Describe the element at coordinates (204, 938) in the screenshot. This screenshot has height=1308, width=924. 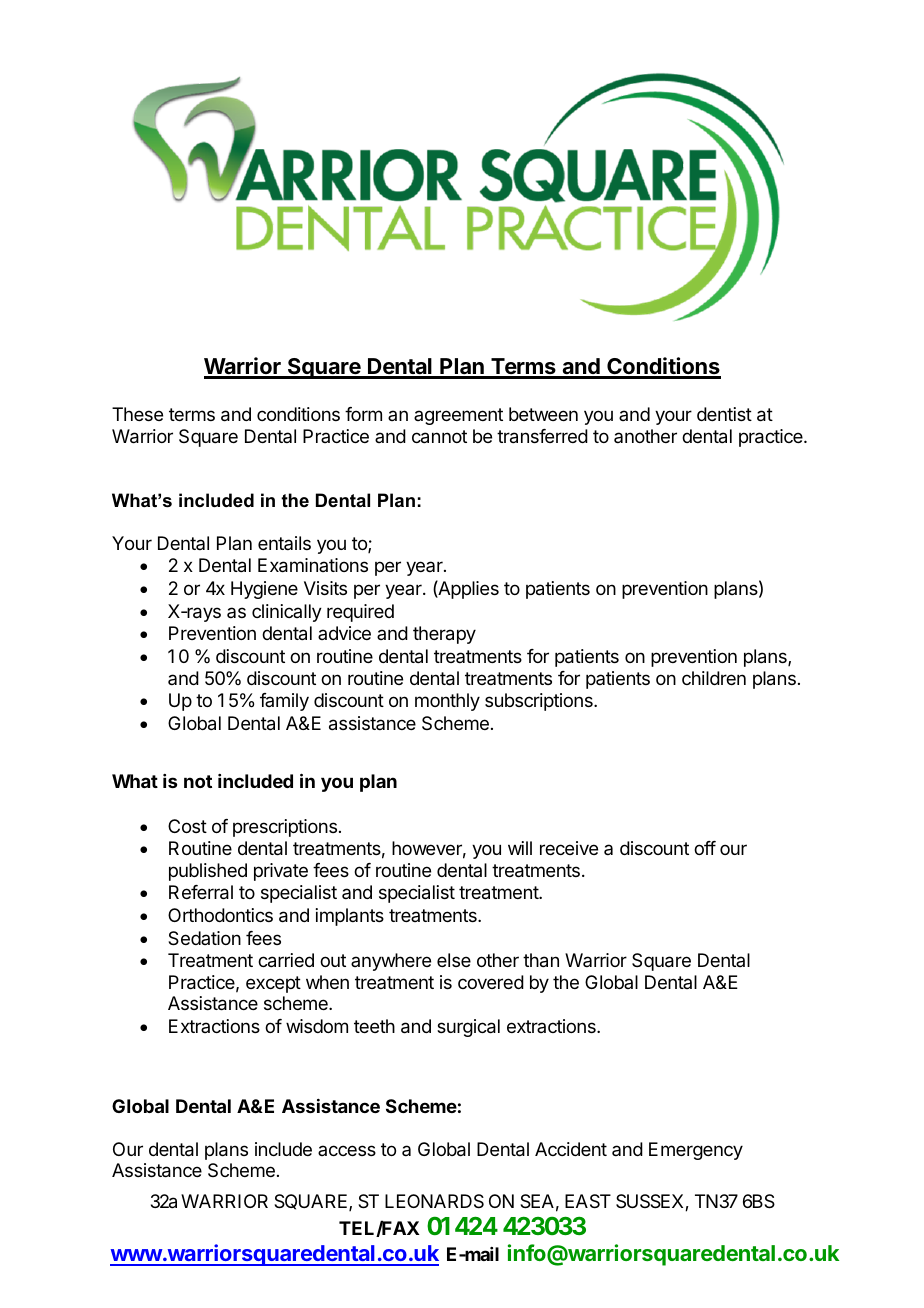
I see `Sedation` at that location.
